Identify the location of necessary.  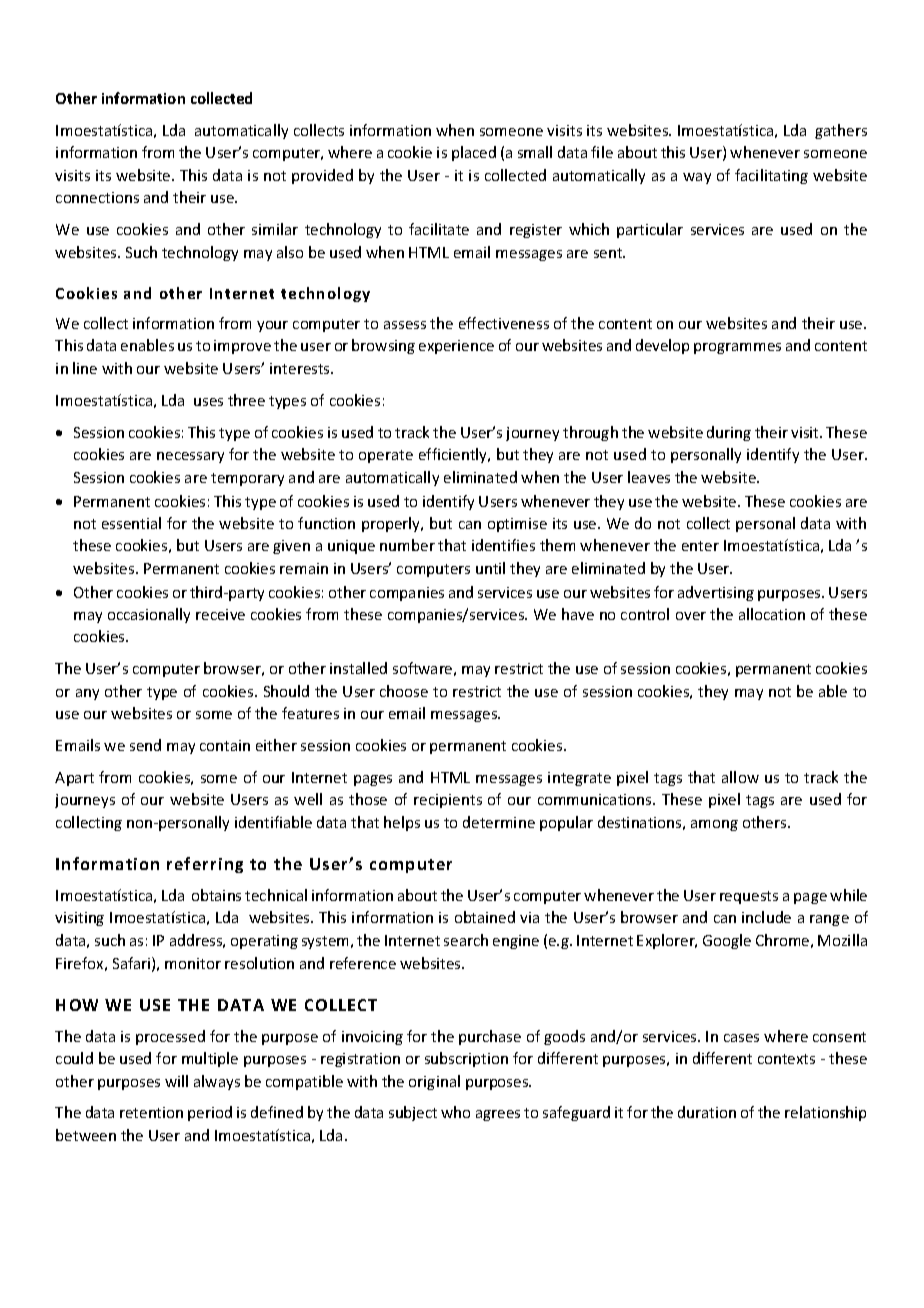
(190, 457).
